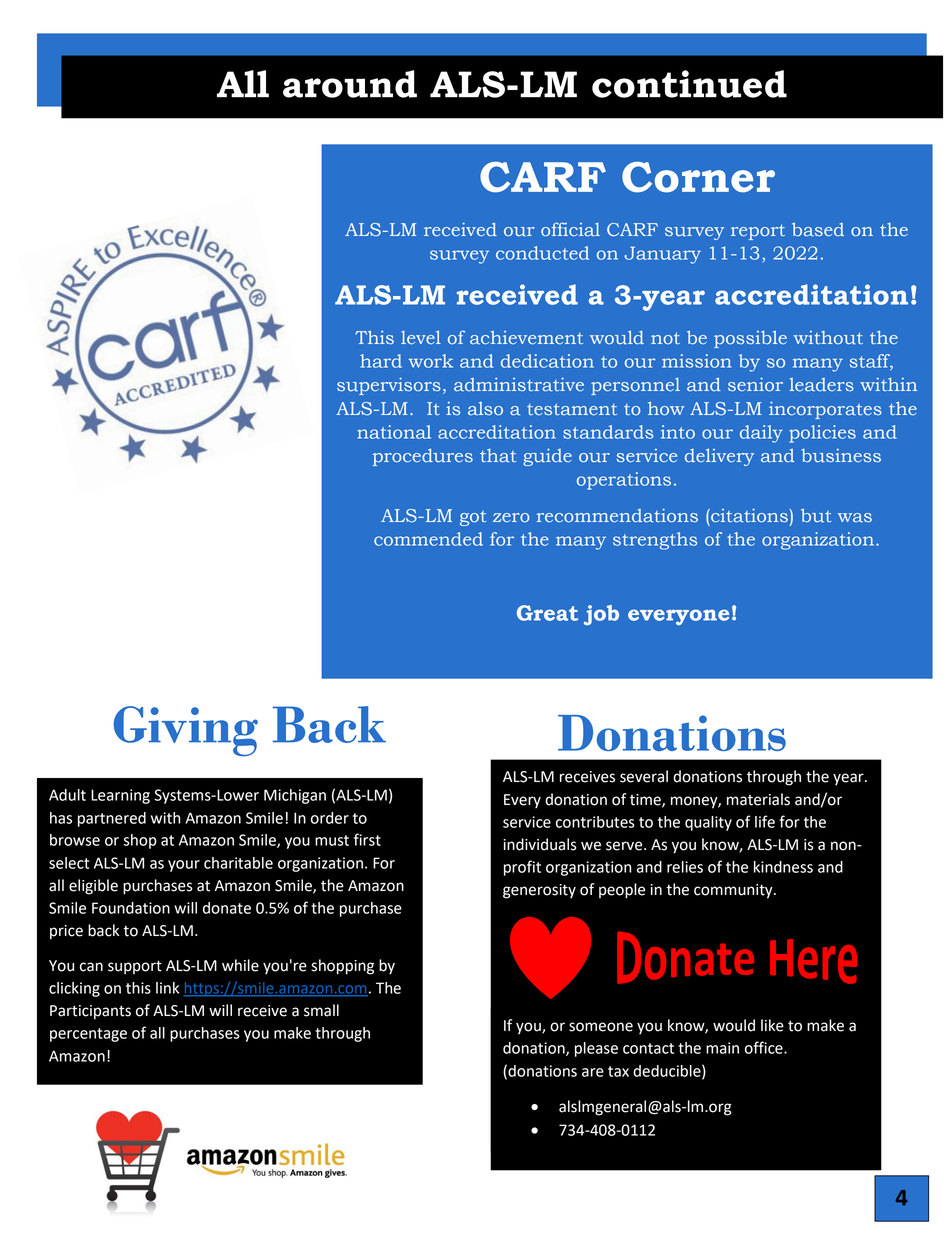 This page has width=952, height=1233. I want to click on continued, so click(689, 84).
